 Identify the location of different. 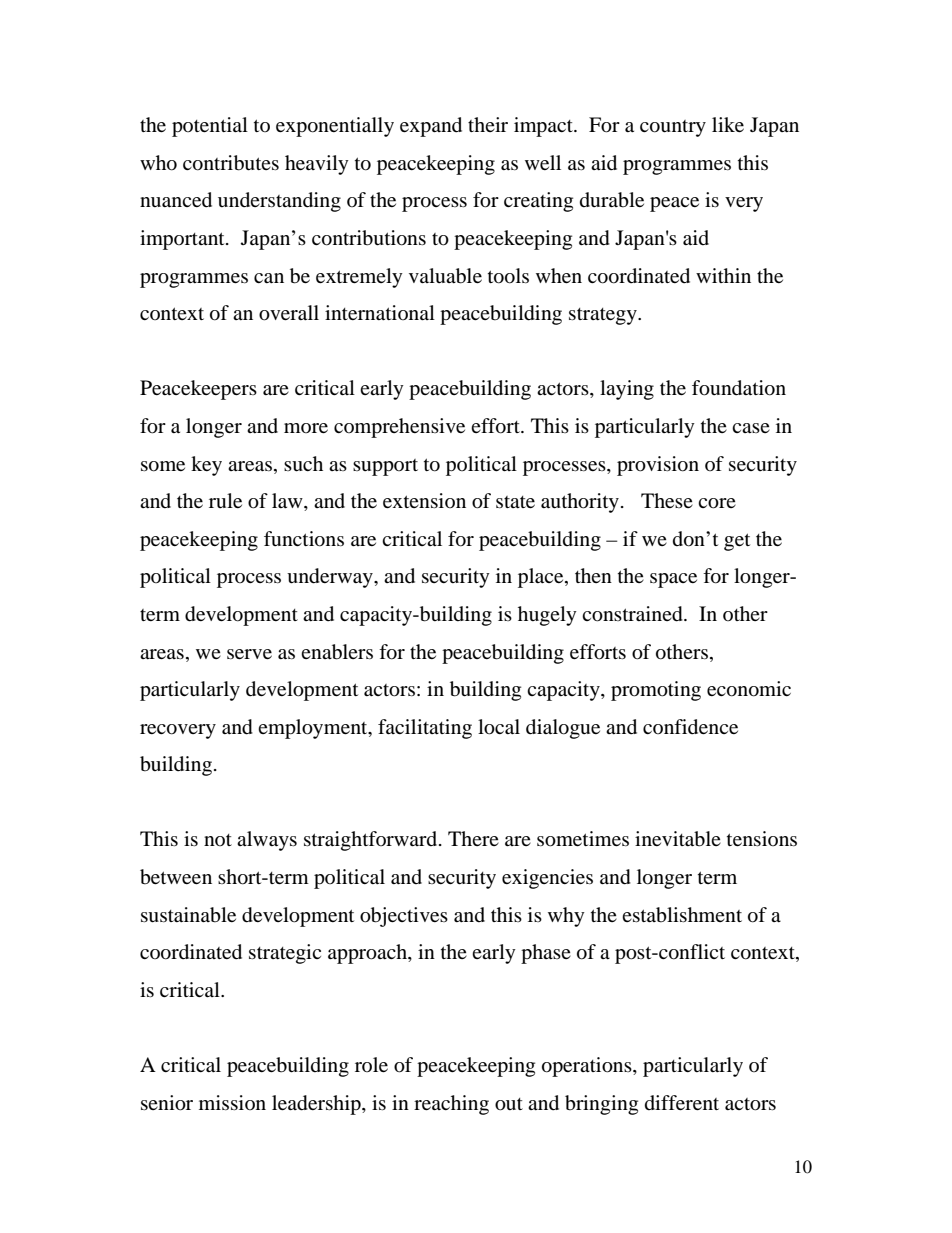
(682, 1102).
